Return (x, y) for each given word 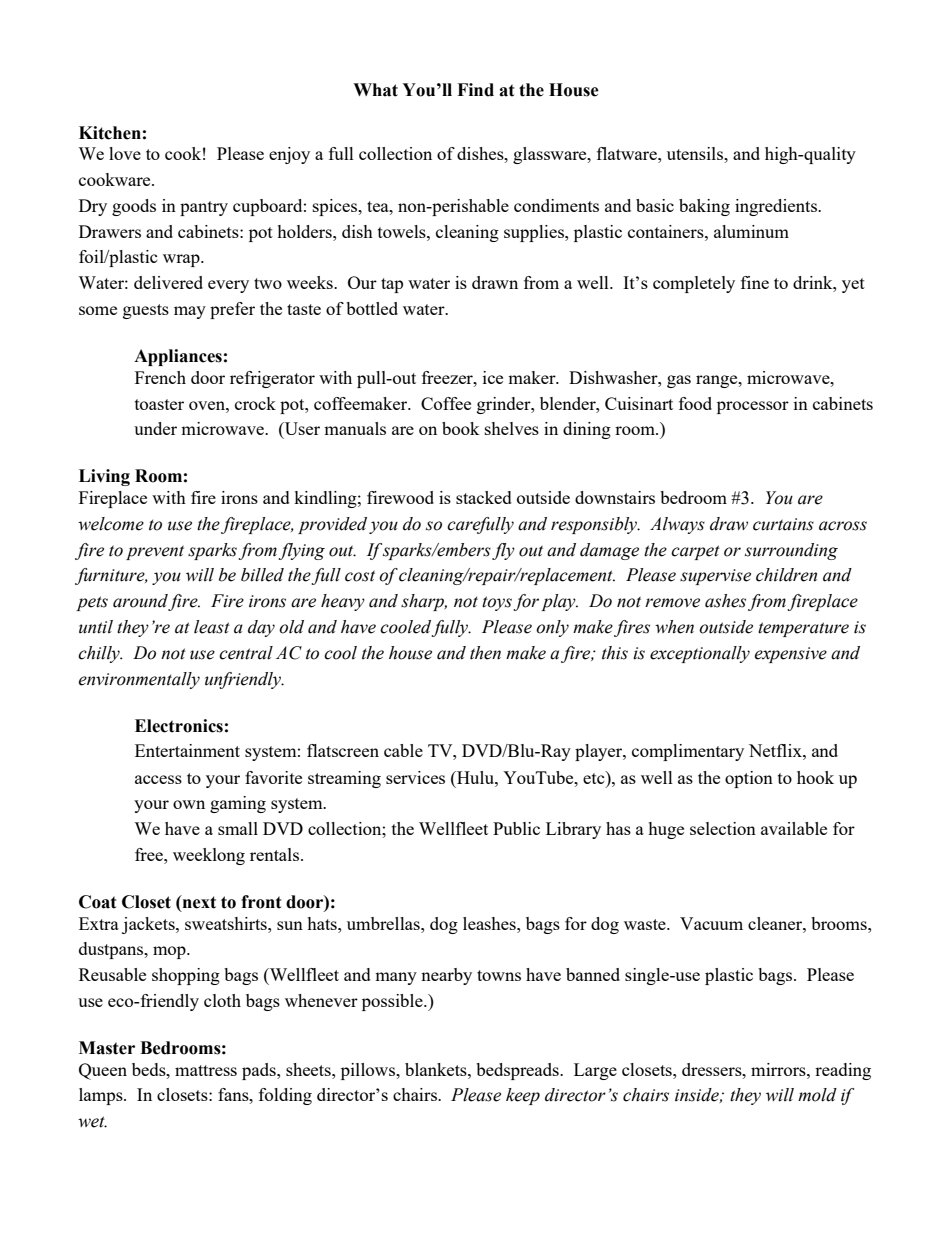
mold (817, 1095)
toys (497, 603)
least (212, 627)
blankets (437, 1069)
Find (475, 90)
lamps (102, 1096)
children (786, 575)
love (125, 153)
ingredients (777, 207)
